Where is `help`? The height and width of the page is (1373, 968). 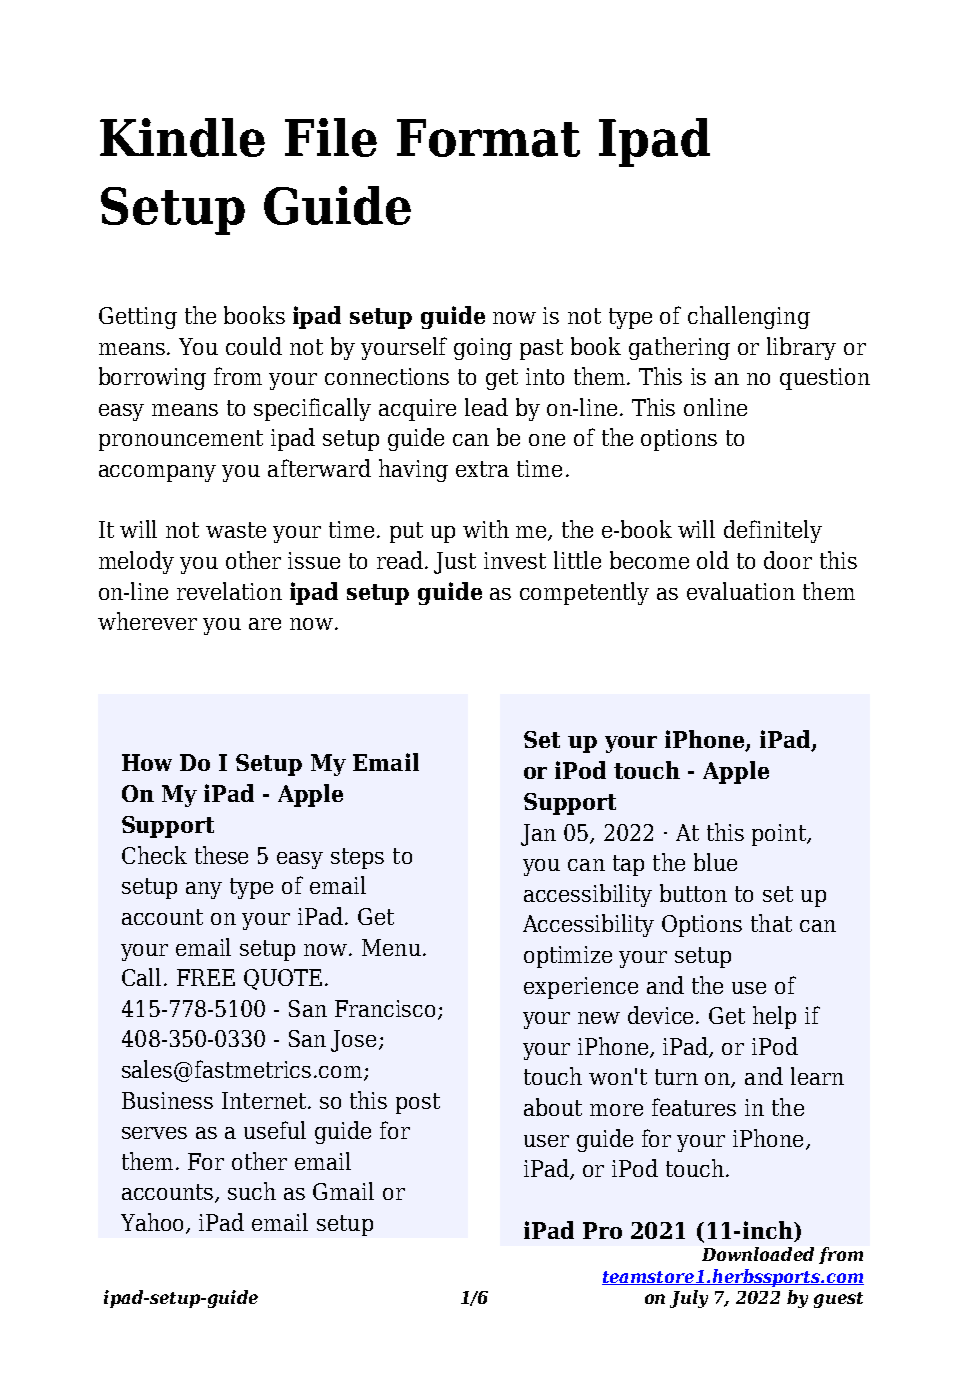 help is located at coordinates (774, 1017).
